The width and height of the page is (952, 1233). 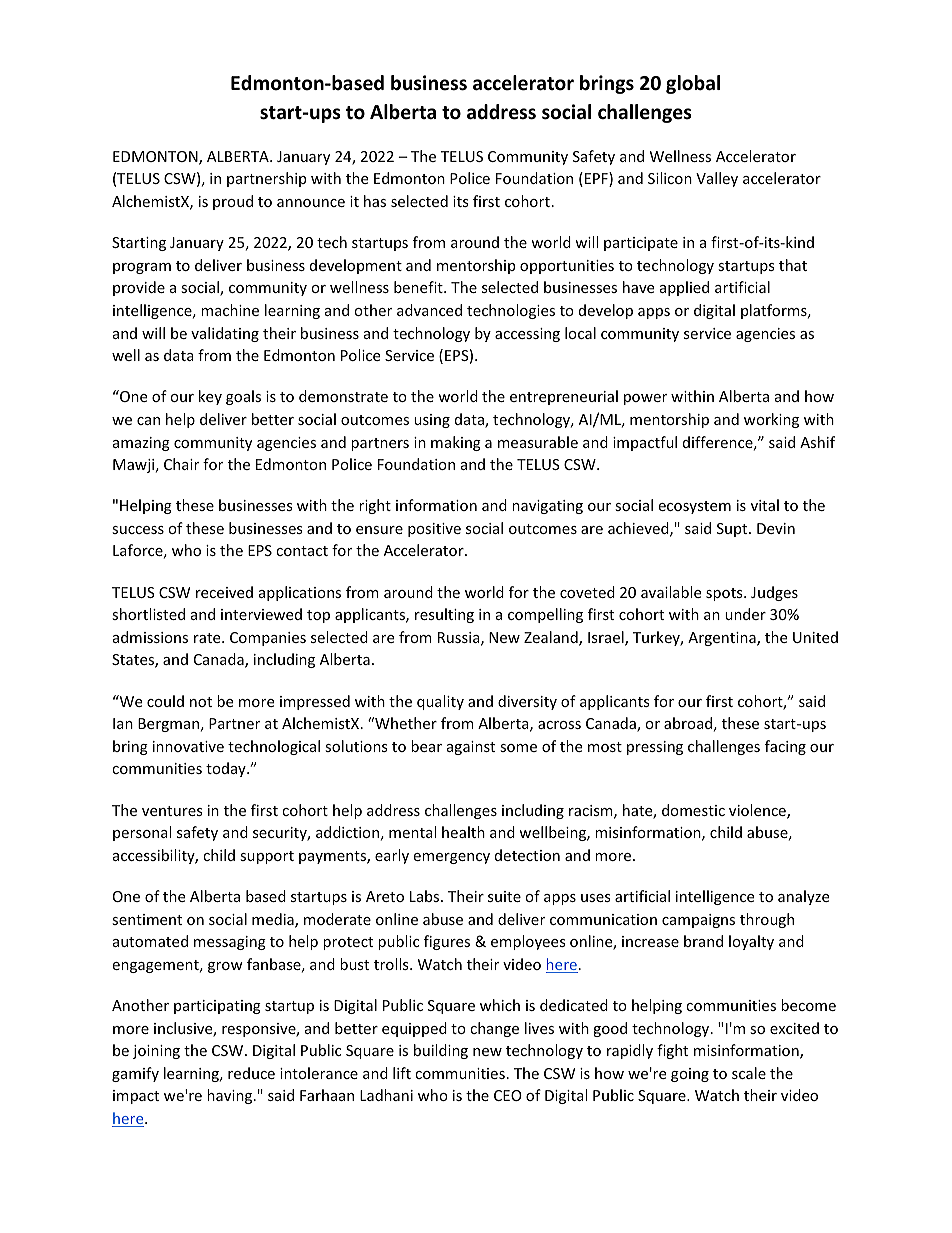 I want to click on accessing, so click(x=527, y=335).
